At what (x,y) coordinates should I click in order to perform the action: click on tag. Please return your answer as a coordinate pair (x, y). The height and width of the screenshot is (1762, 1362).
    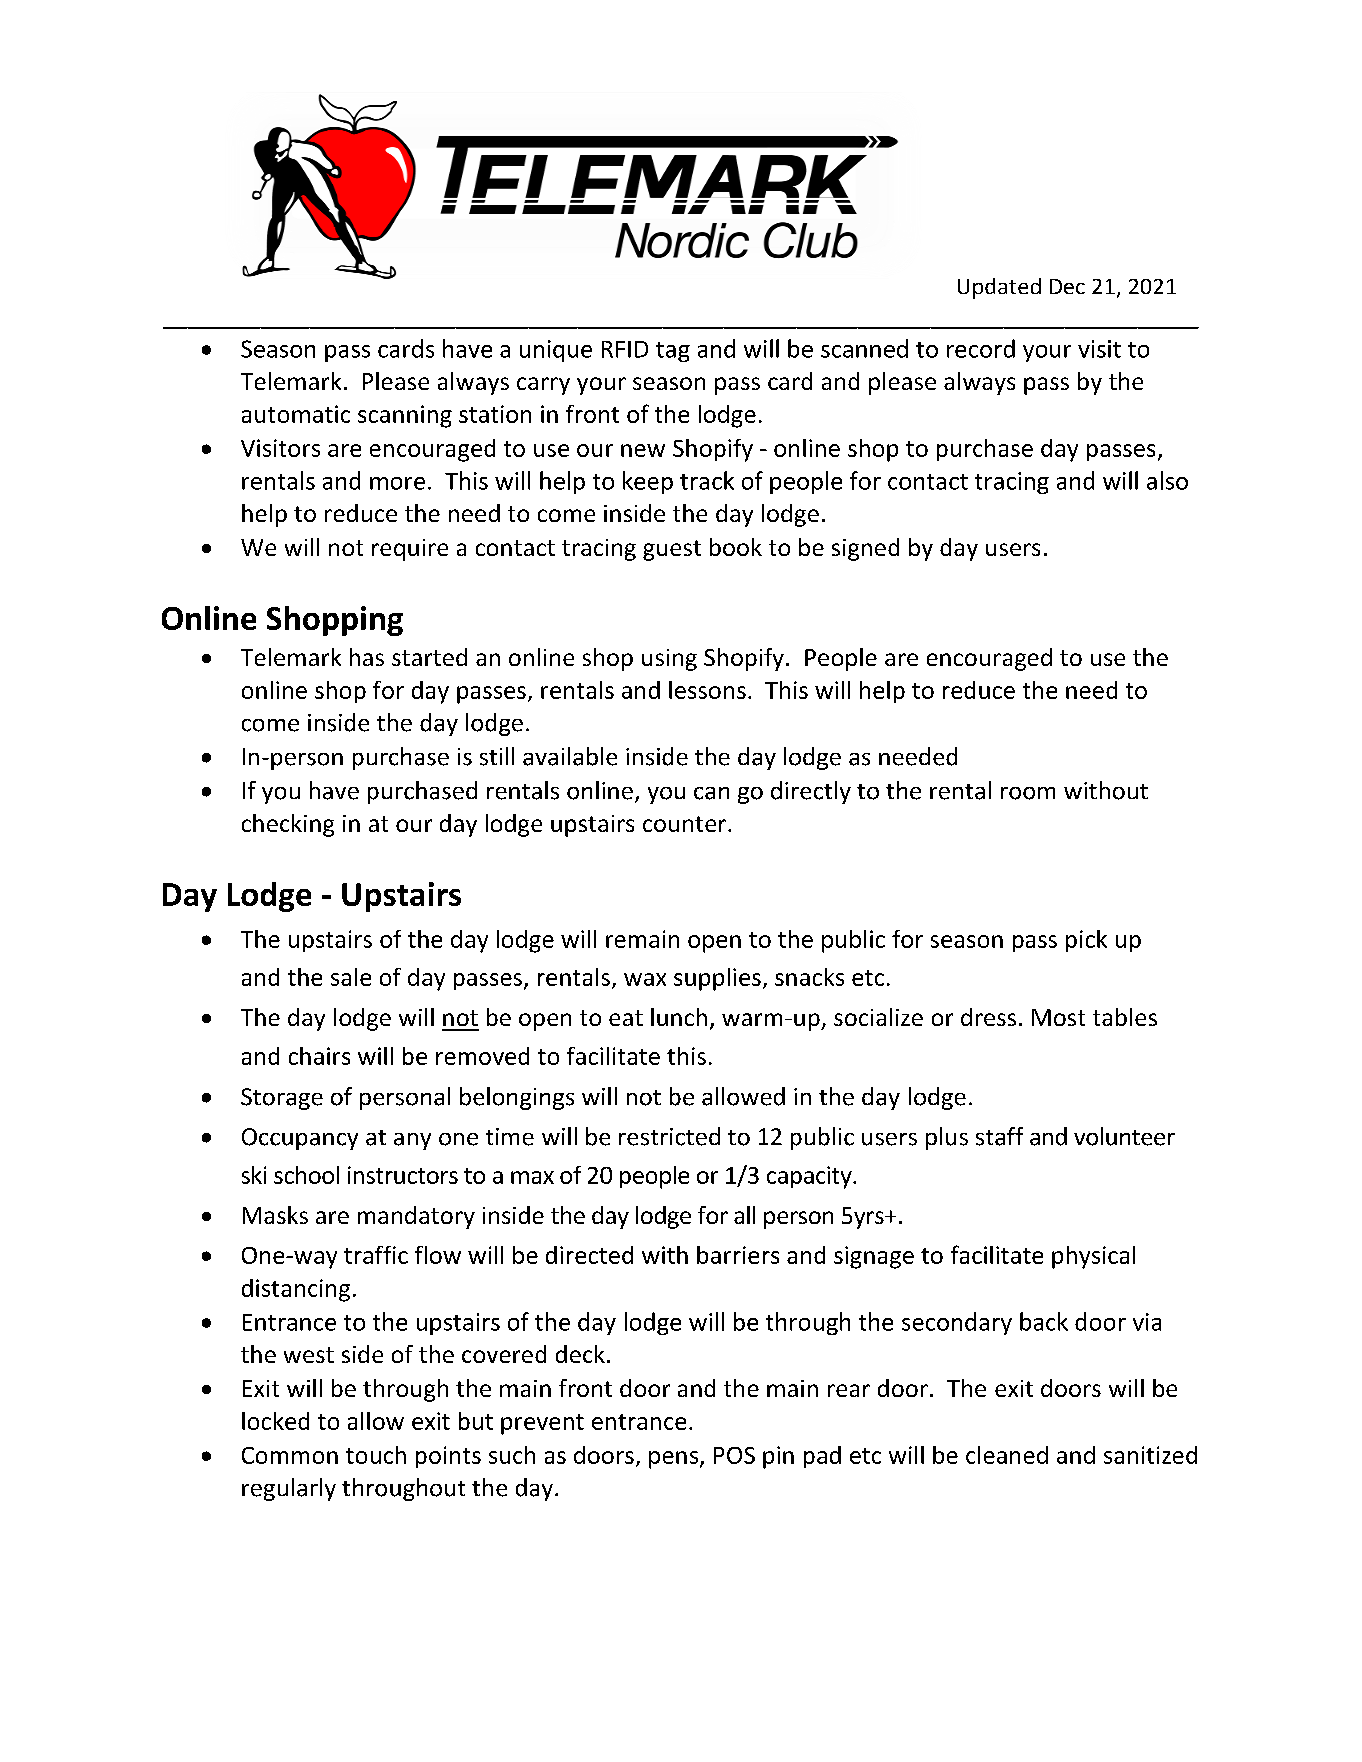
    Looking at the image, I should click on (673, 352).
